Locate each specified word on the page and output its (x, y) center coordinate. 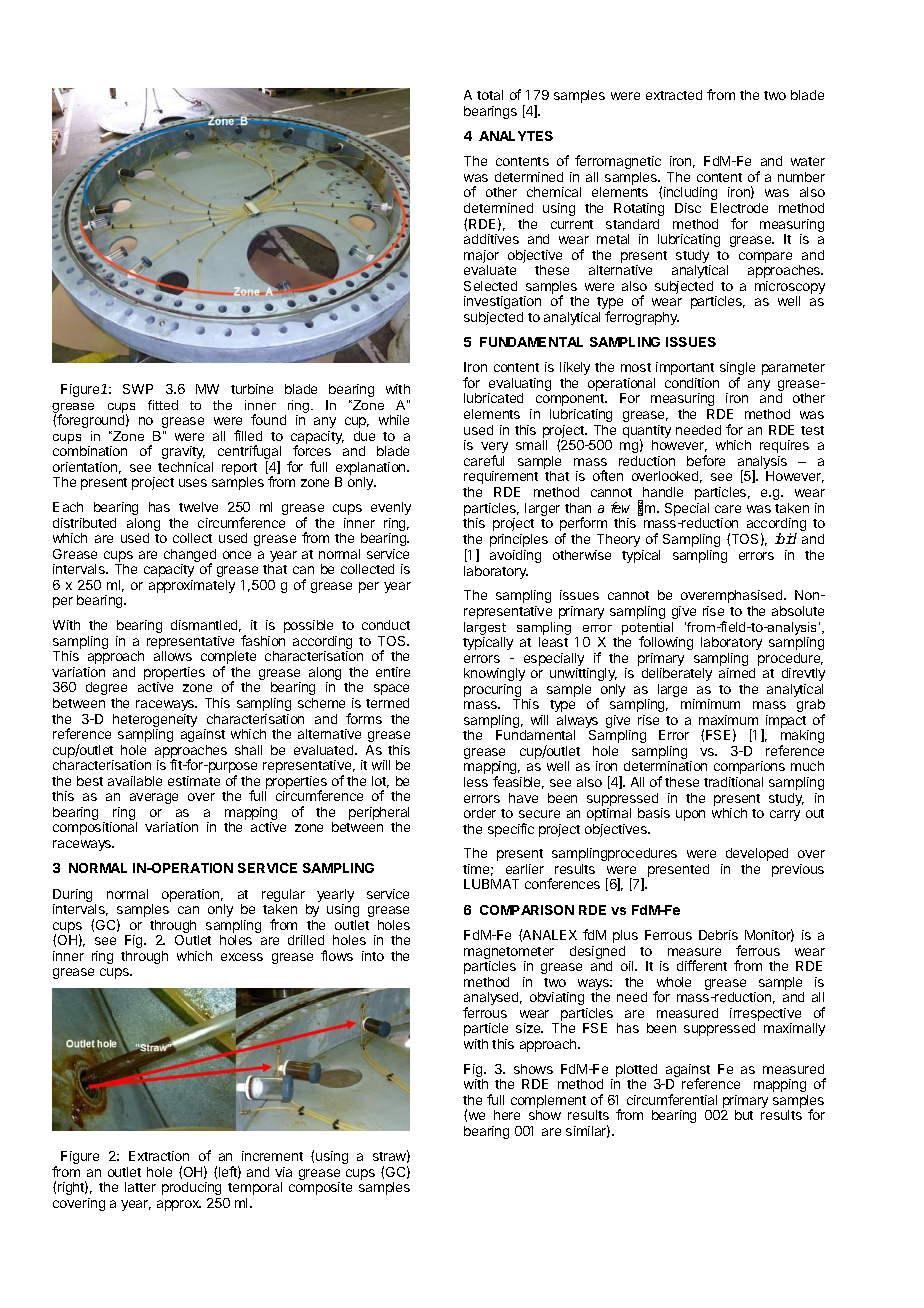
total (490, 95)
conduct (386, 625)
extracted (674, 95)
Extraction (159, 1156)
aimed (737, 673)
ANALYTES (516, 136)
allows (173, 656)
